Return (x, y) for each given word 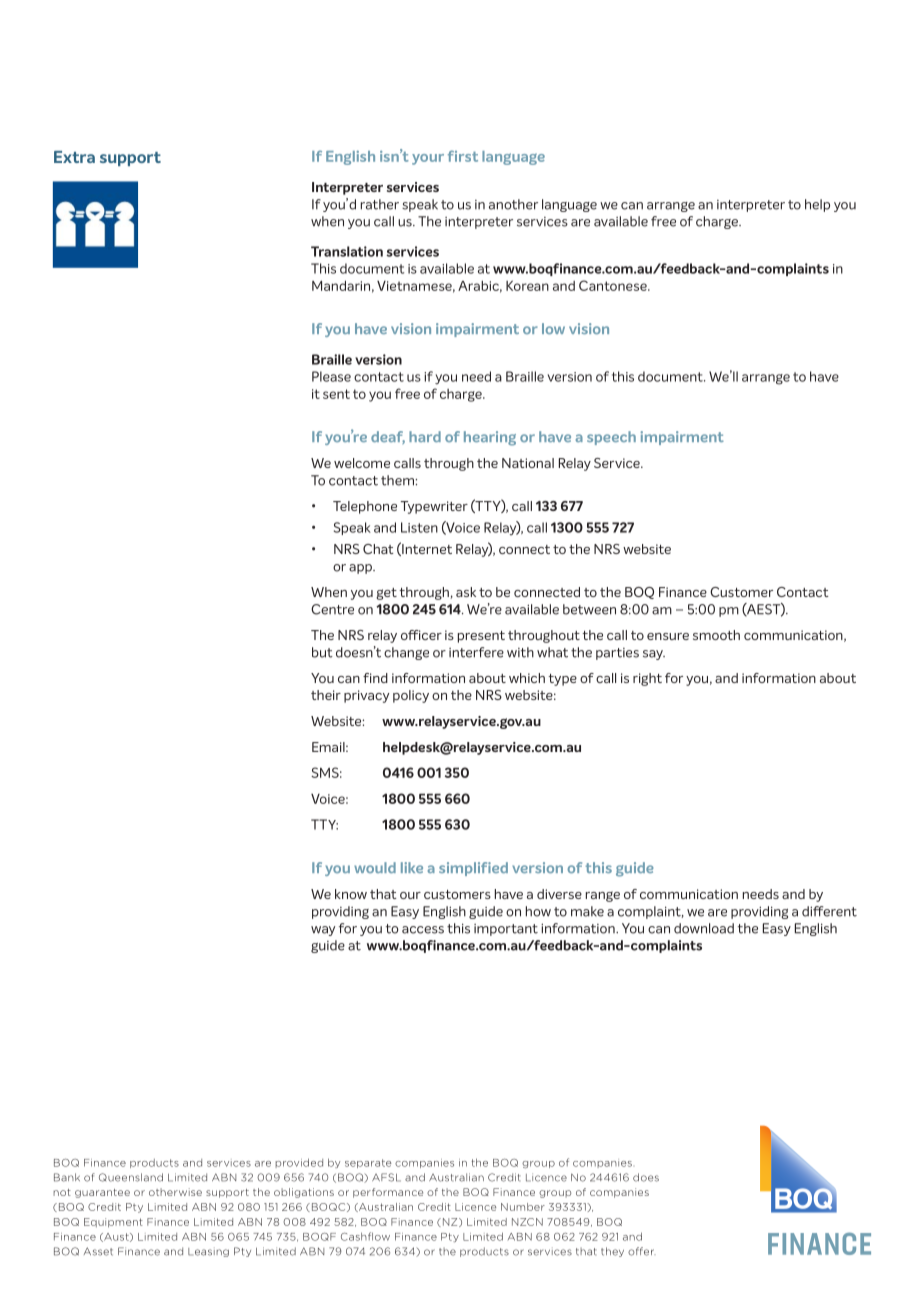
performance (388, 1193)
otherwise (175, 1192)
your (428, 159)
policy (411, 696)
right (647, 679)
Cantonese (614, 285)
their (326, 695)
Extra (74, 157)
